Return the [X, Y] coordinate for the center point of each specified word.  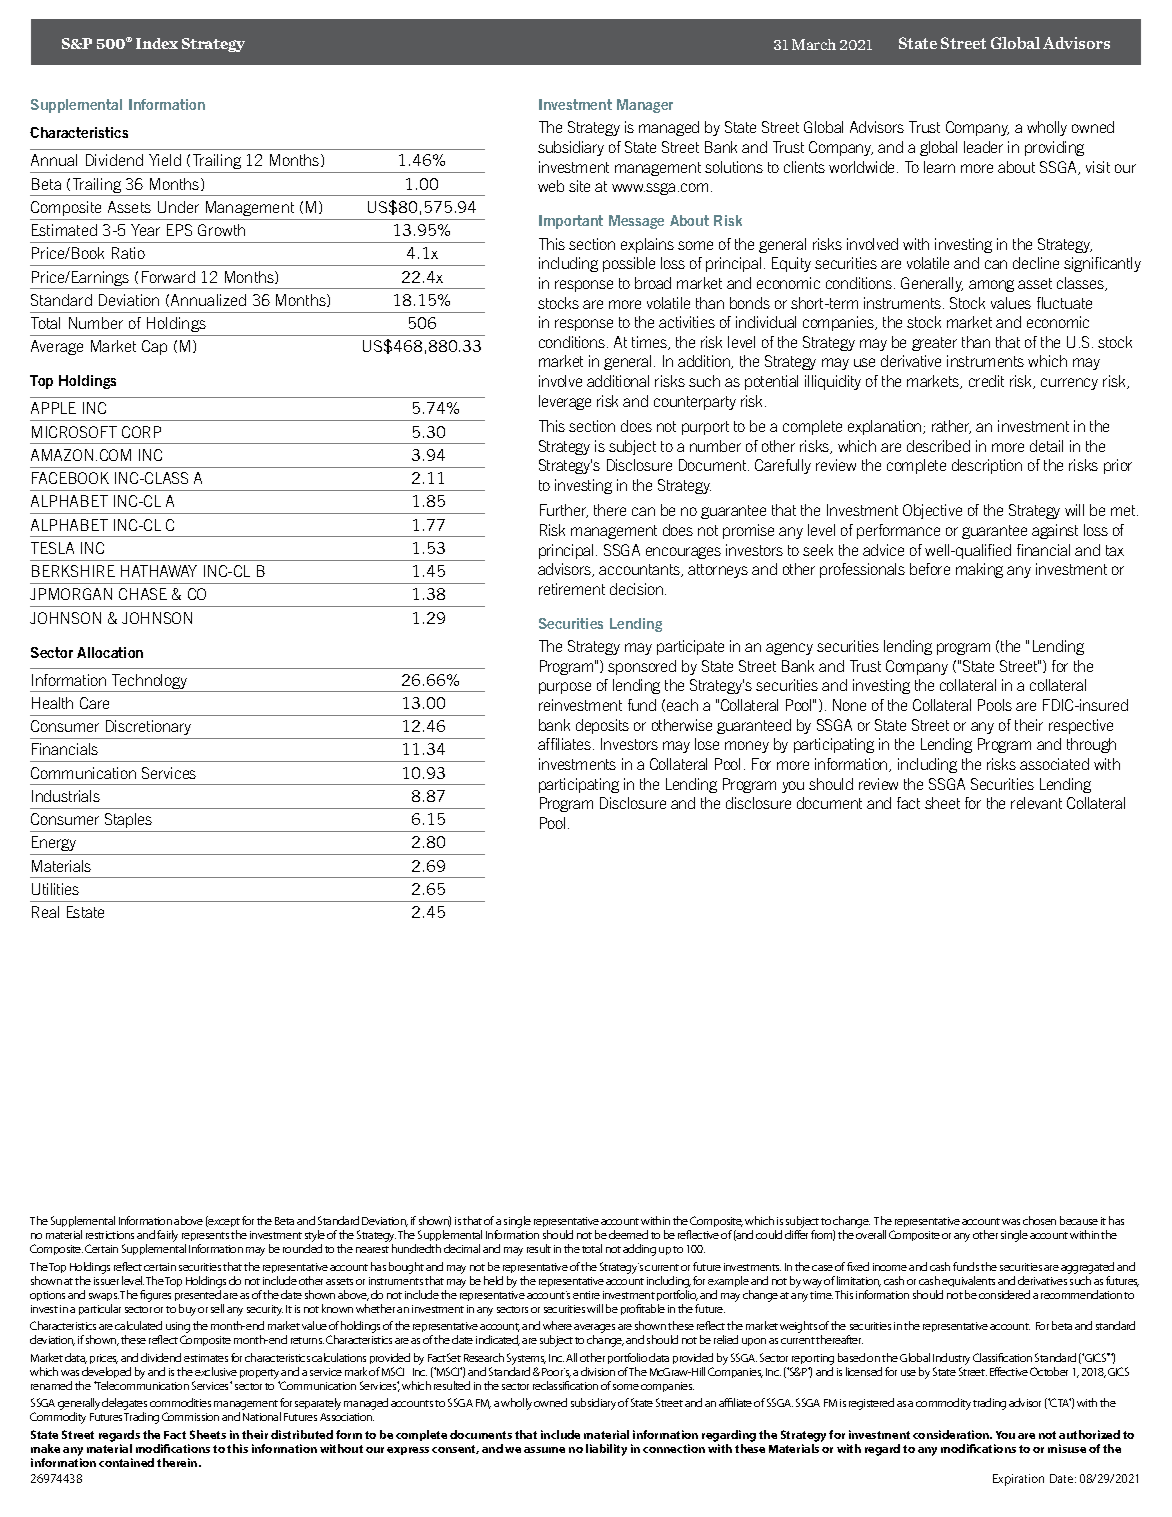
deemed [628, 1234]
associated [1054, 764]
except [223, 1223]
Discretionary [148, 727]
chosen [1039, 1220]
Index [157, 43]
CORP [141, 432]
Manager [645, 106]
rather [951, 427]
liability [606, 1450]
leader [983, 147]
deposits [602, 726]
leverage [565, 402]
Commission [190, 1416]
